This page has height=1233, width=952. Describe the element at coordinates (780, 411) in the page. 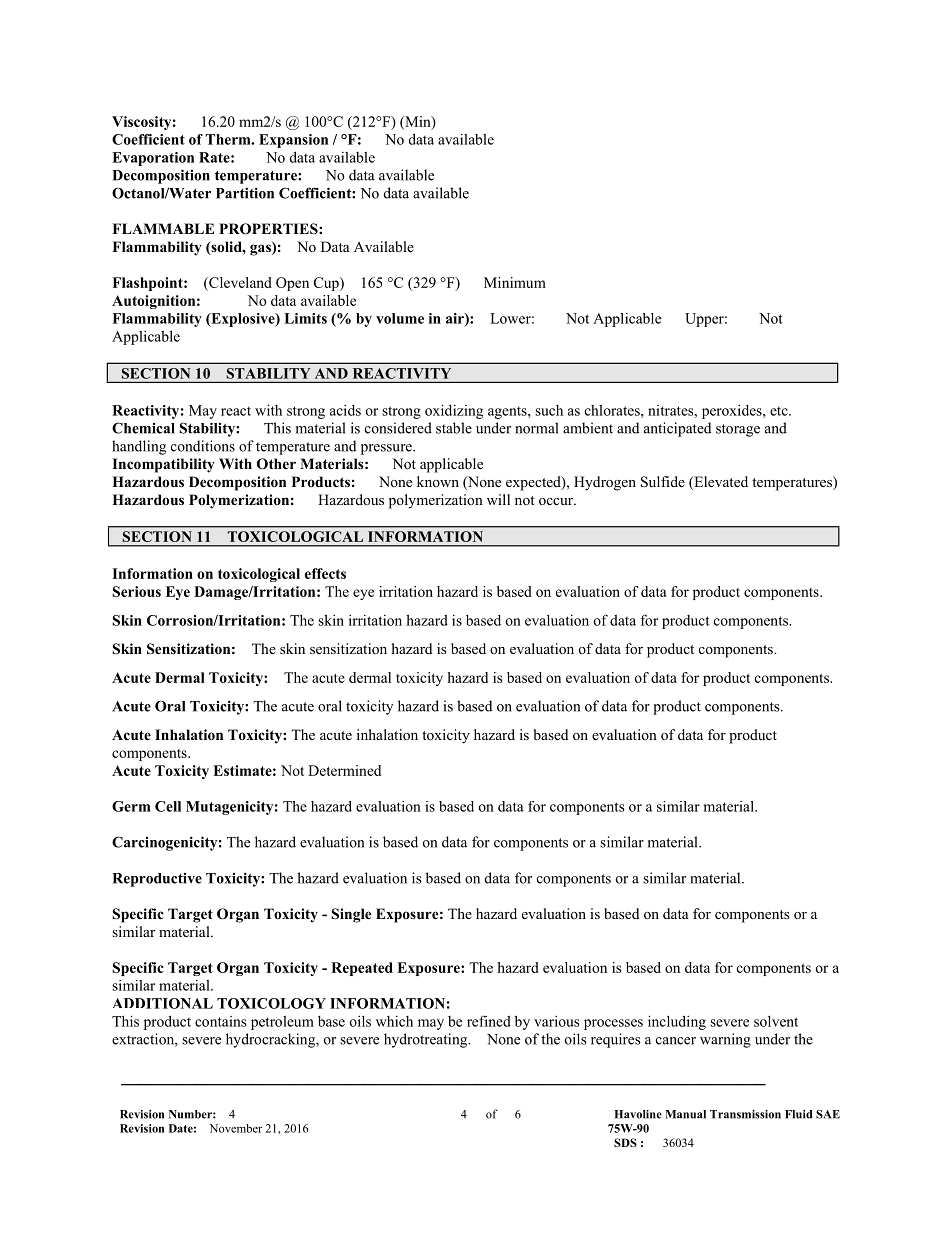

I see `etc` at that location.
